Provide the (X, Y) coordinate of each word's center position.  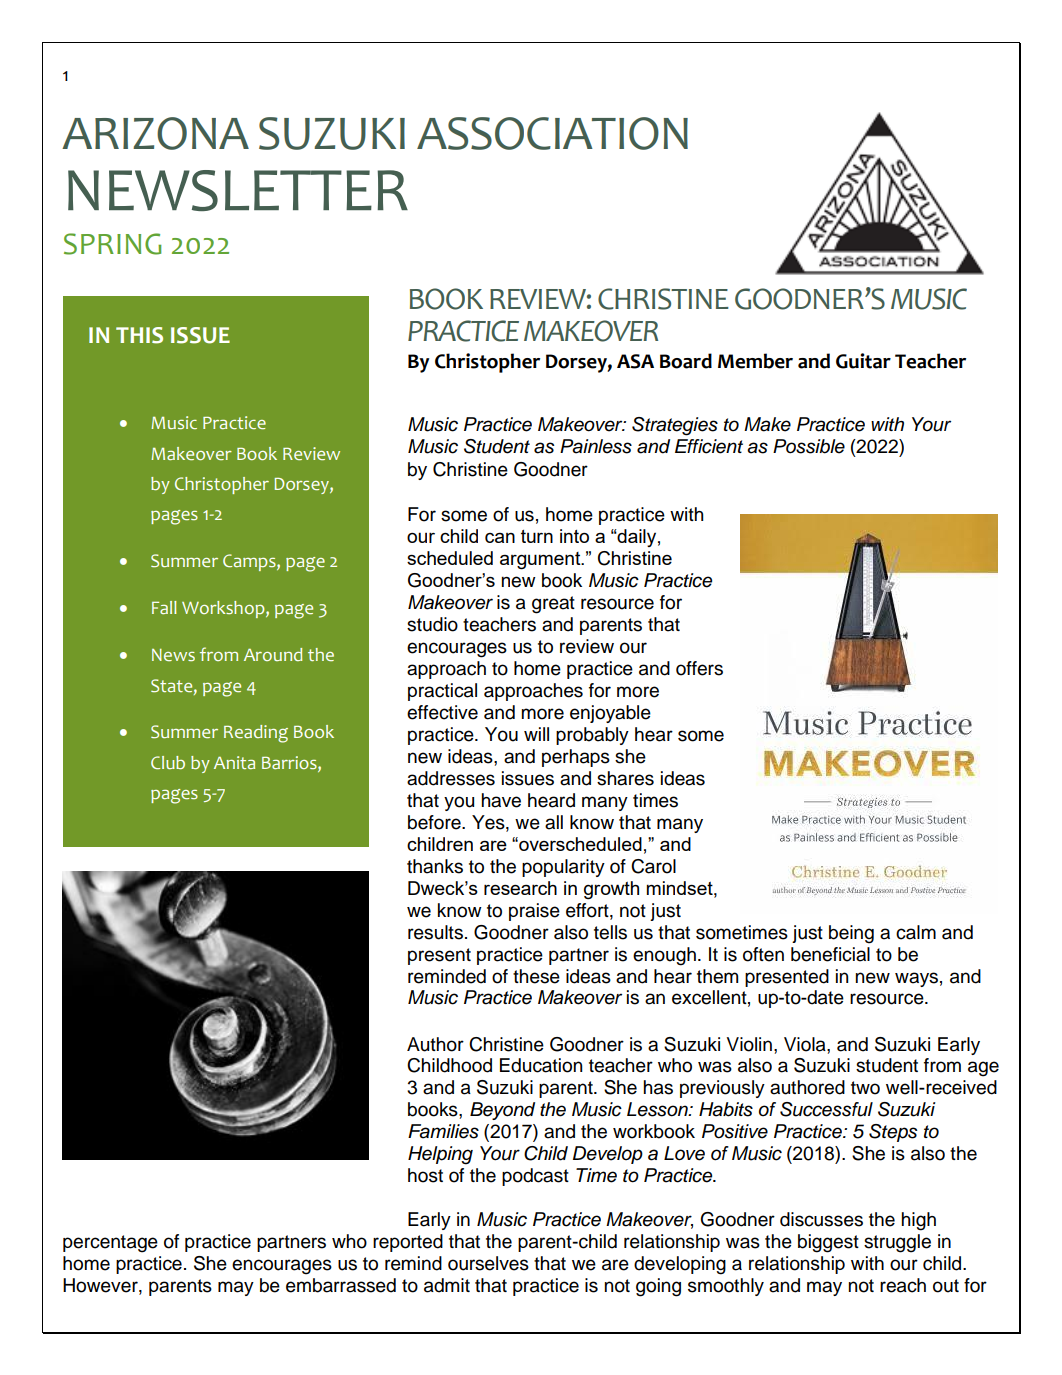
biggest (828, 1243)
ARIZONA (155, 133)
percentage (110, 1244)
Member (755, 361)
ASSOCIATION (552, 133)
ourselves (488, 1263)
